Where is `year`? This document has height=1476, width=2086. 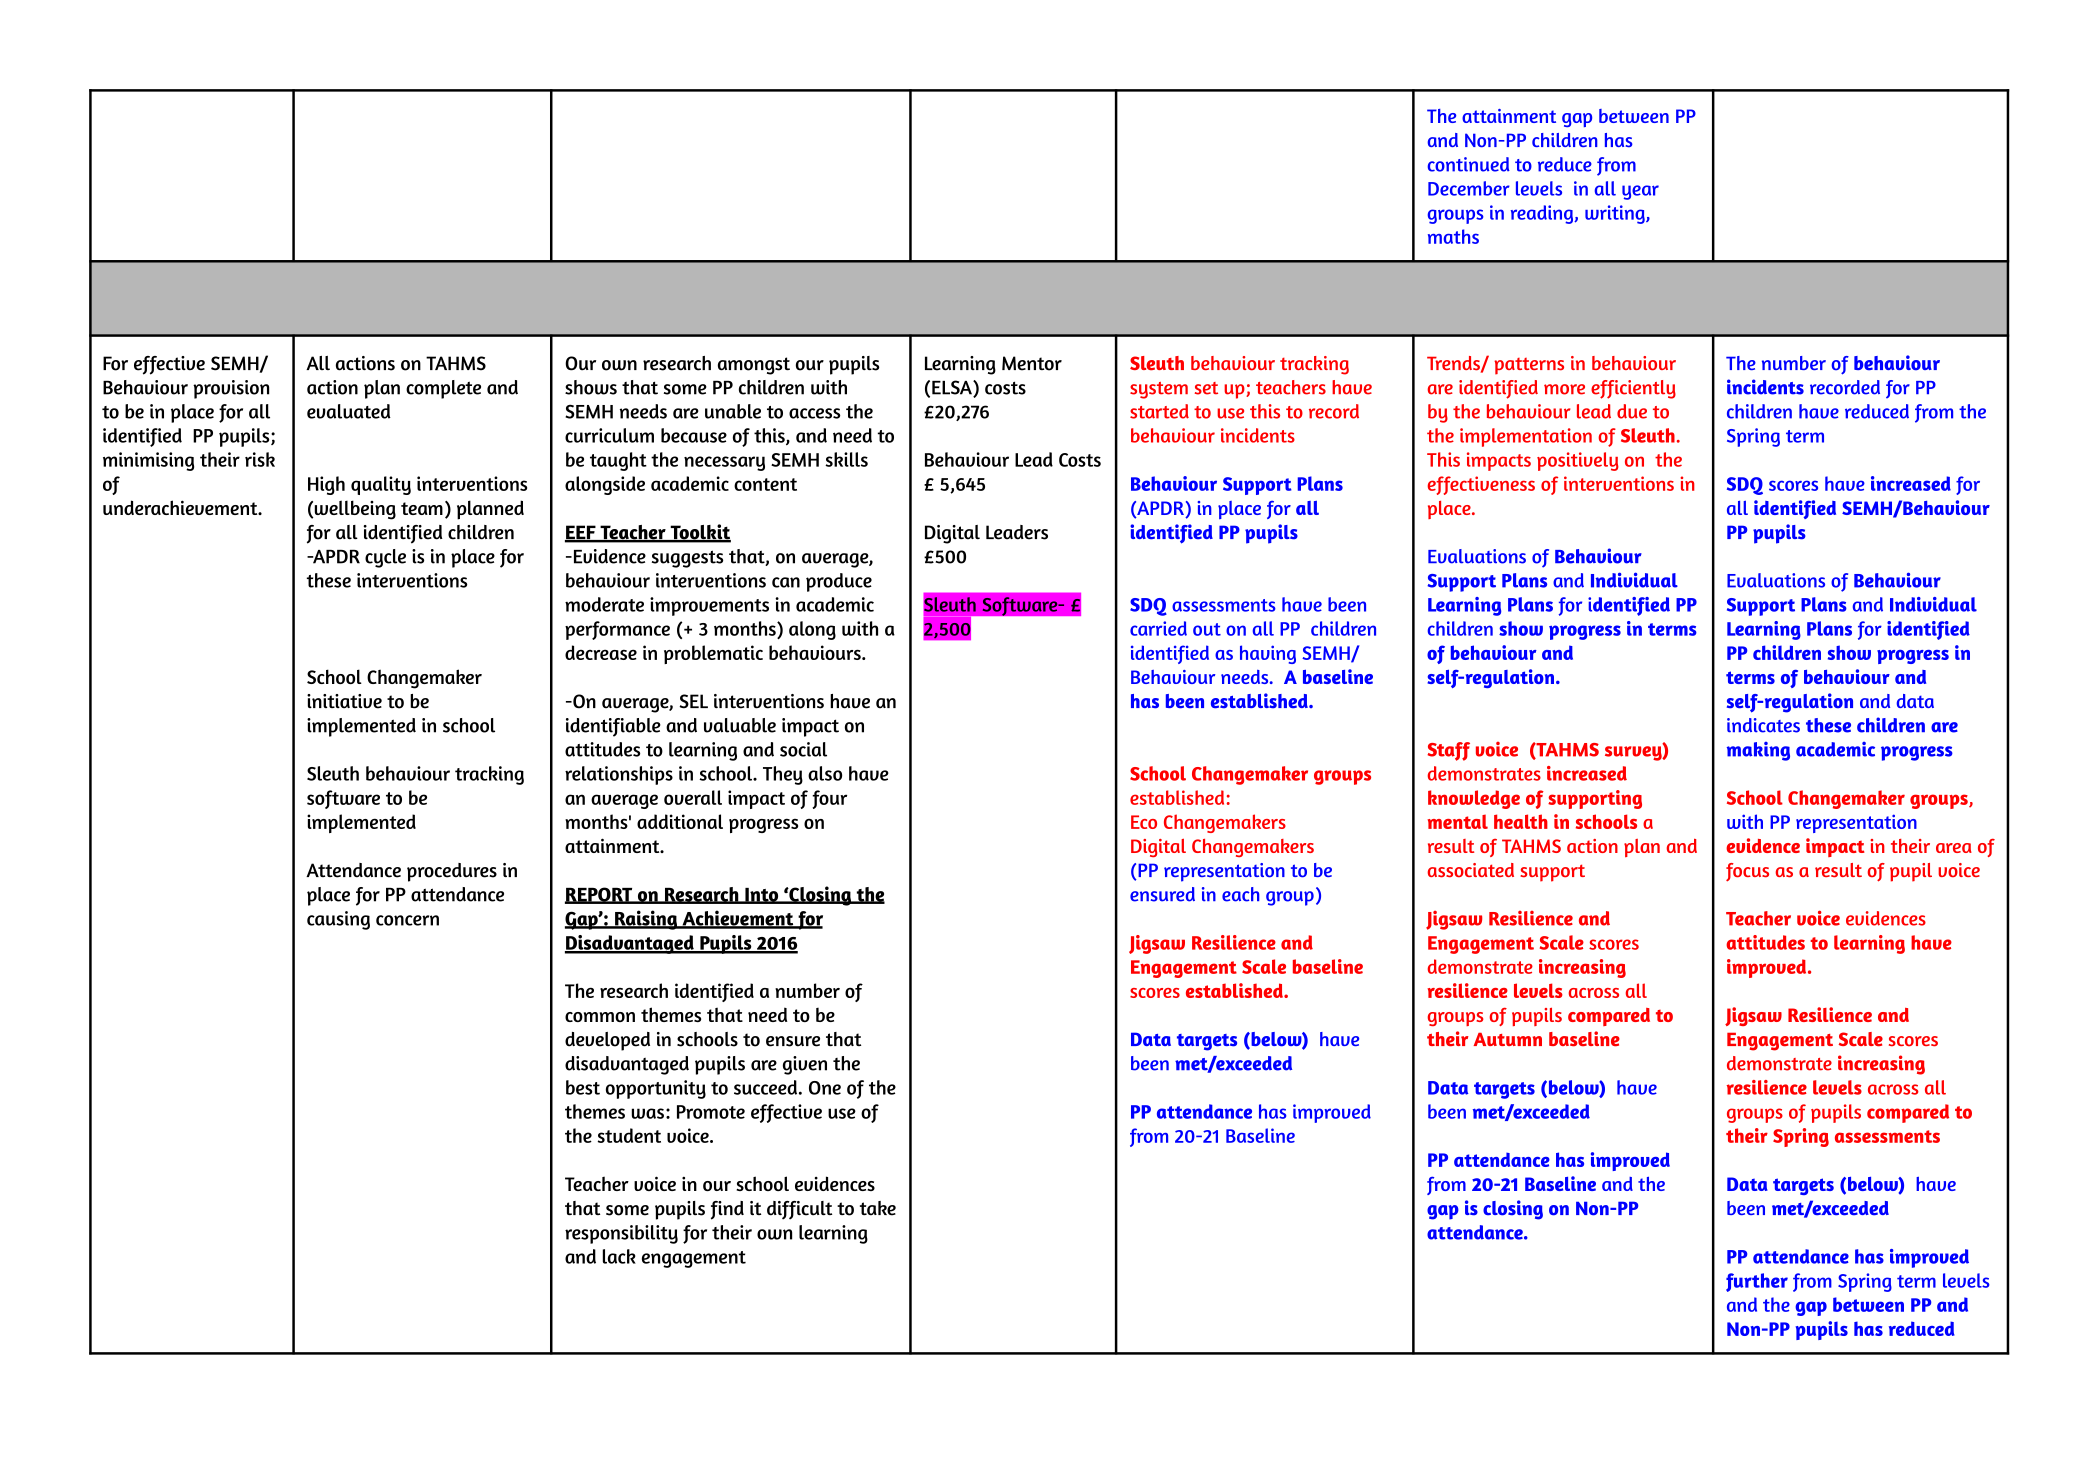 year is located at coordinates (1640, 192).
